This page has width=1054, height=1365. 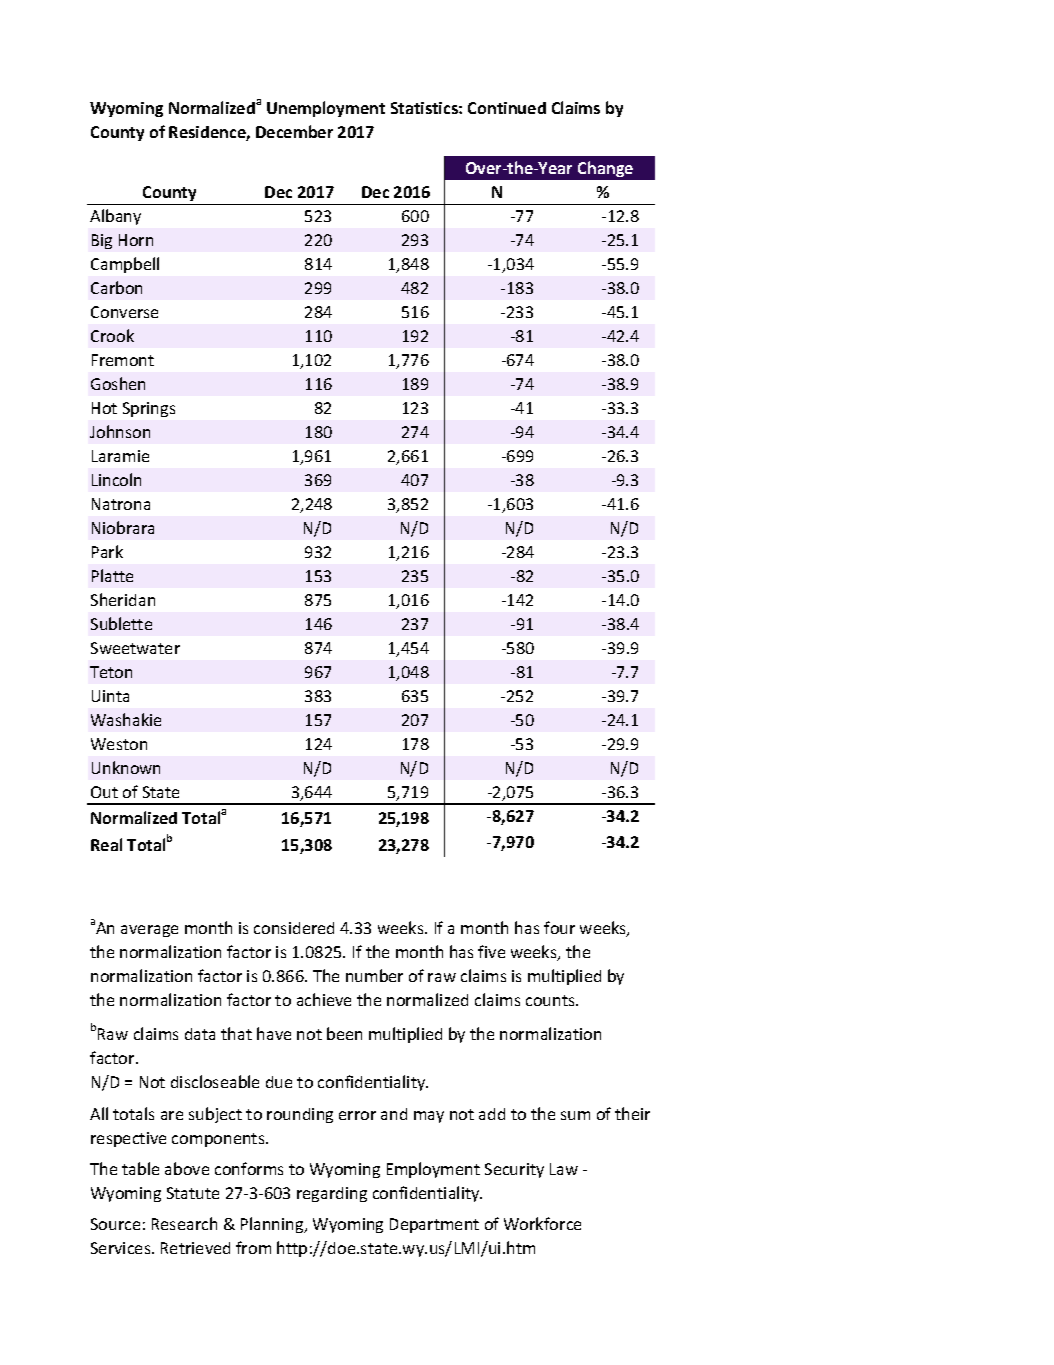 I want to click on Continued, so click(x=507, y=108).
